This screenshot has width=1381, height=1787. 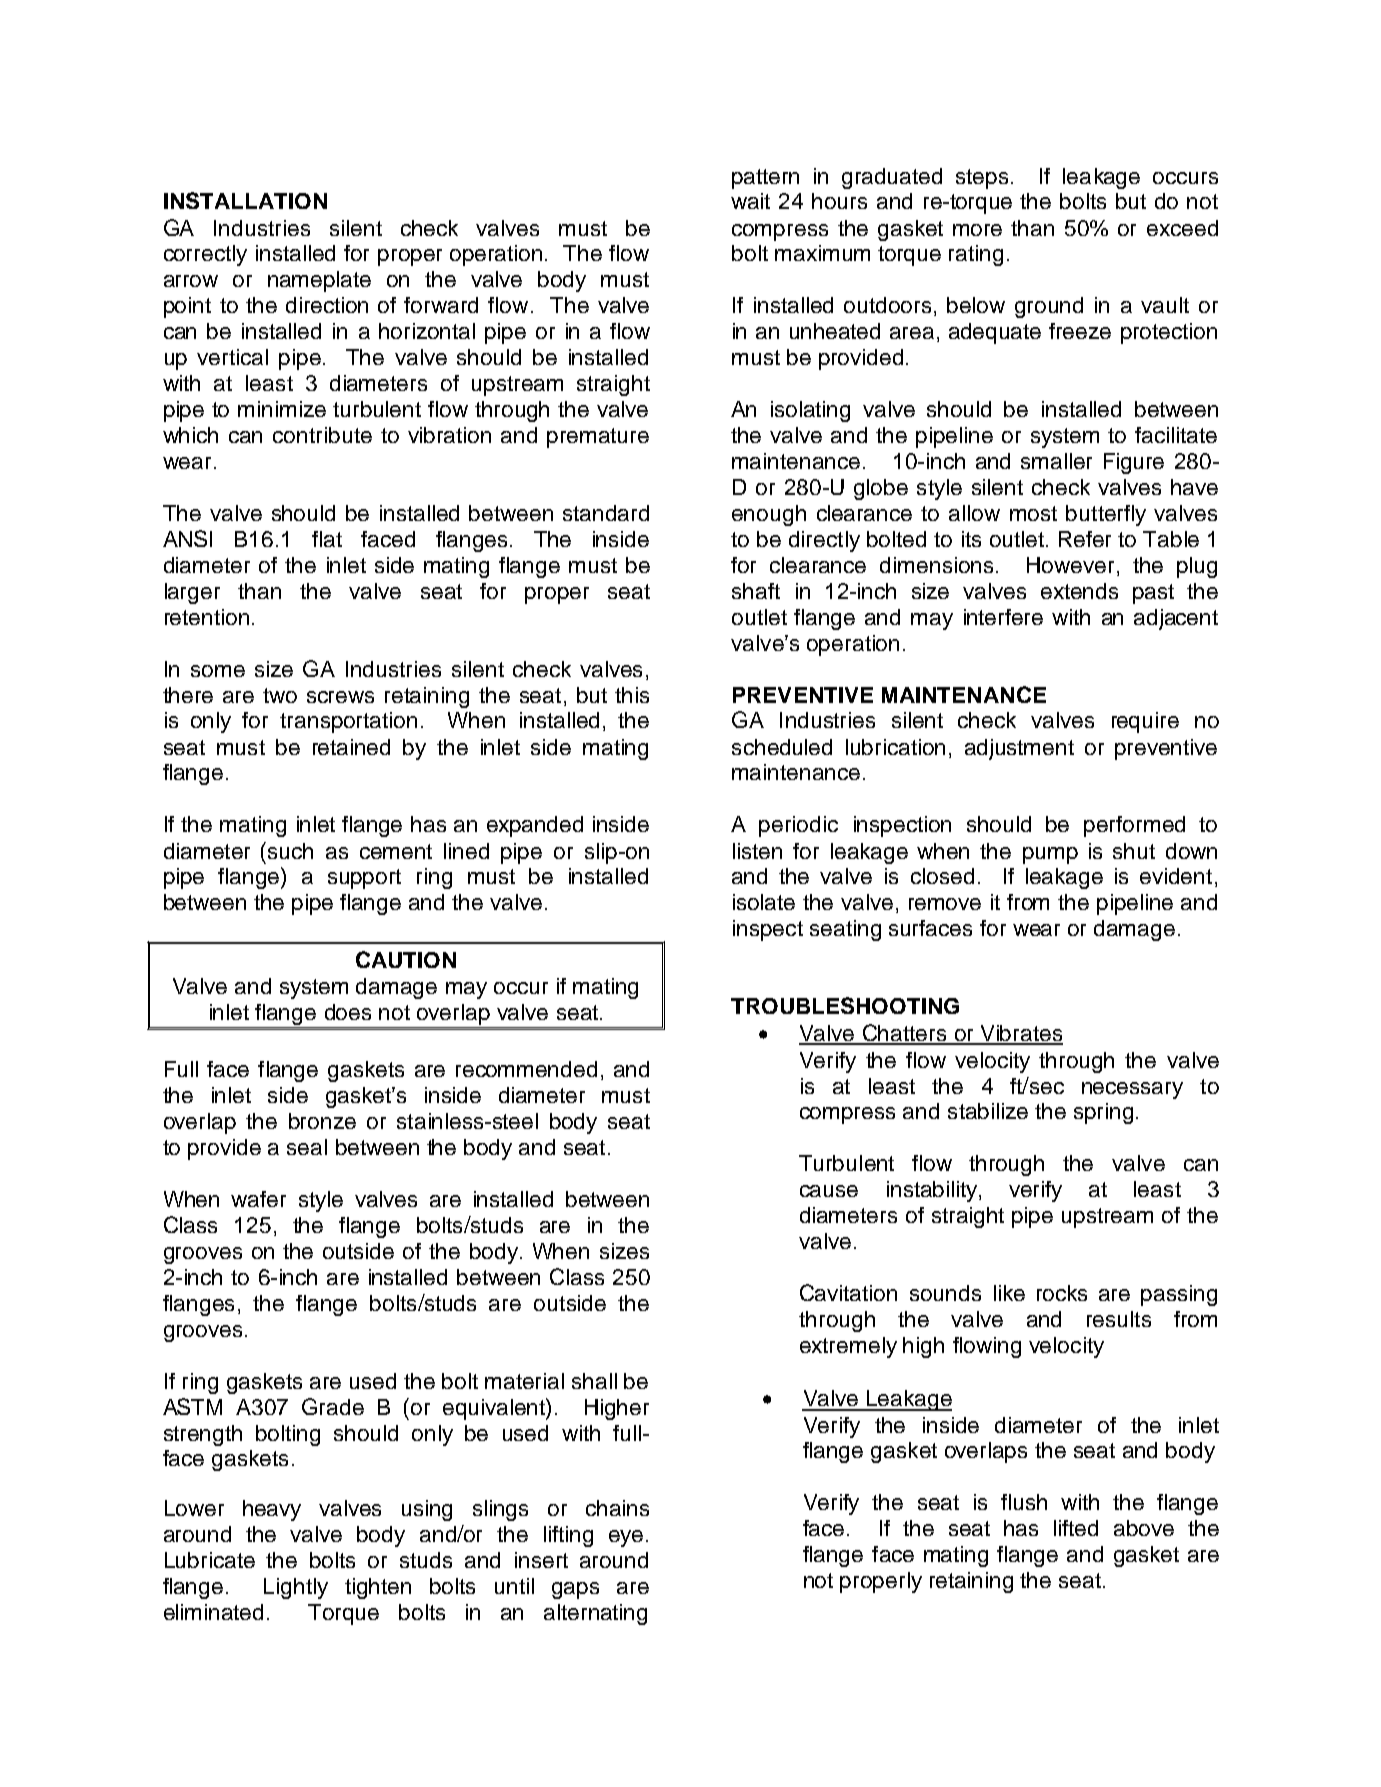 What do you see at coordinates (829, 1191) in the screenshot?
I see `cause` at bounding box center [829, 1191].
